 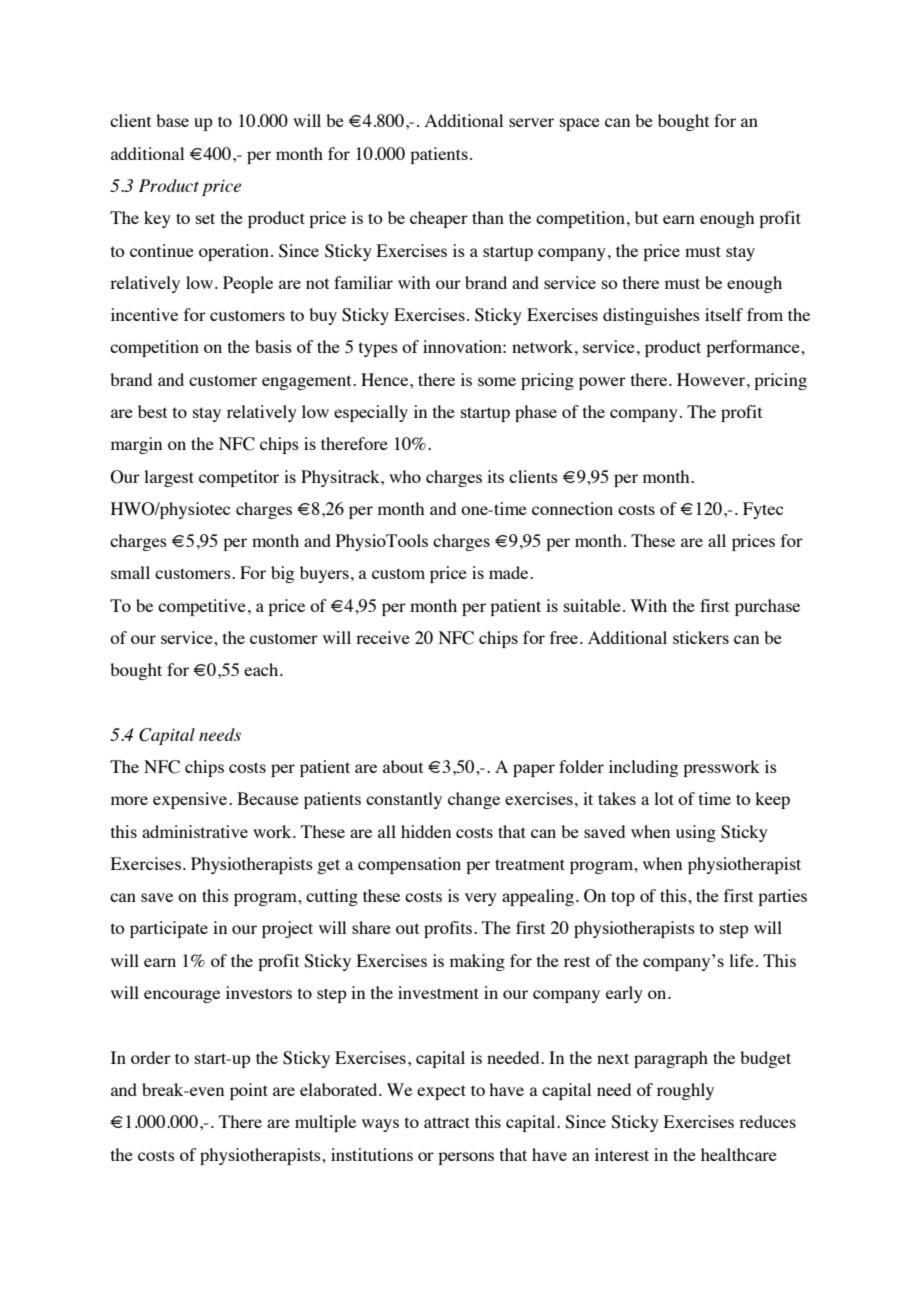 I want to click on base, so click(x=172, y=120).
